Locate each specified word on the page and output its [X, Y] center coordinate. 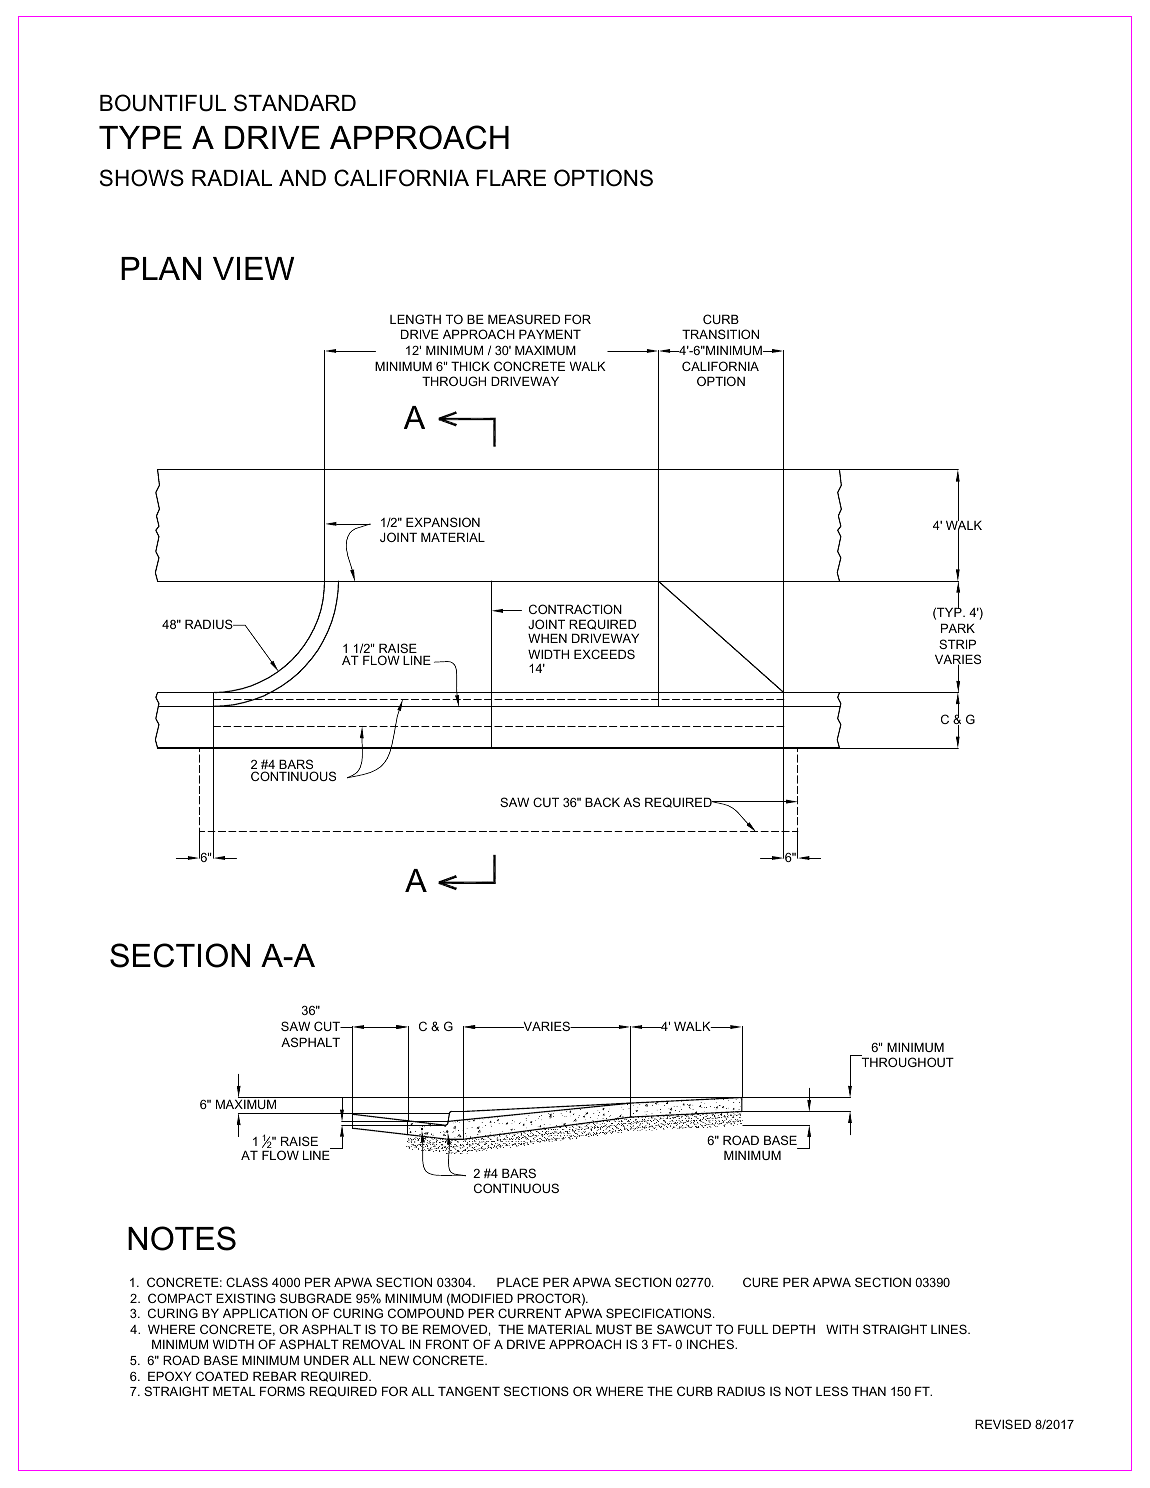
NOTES [182, 1238]
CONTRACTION [575, 609]
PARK [958, 628]
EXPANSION [443, 522]
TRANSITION [720, 334]
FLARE [511, 178]
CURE [760, 1282]
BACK [602, 802]
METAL [234, 1391]
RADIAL [232, 178]
